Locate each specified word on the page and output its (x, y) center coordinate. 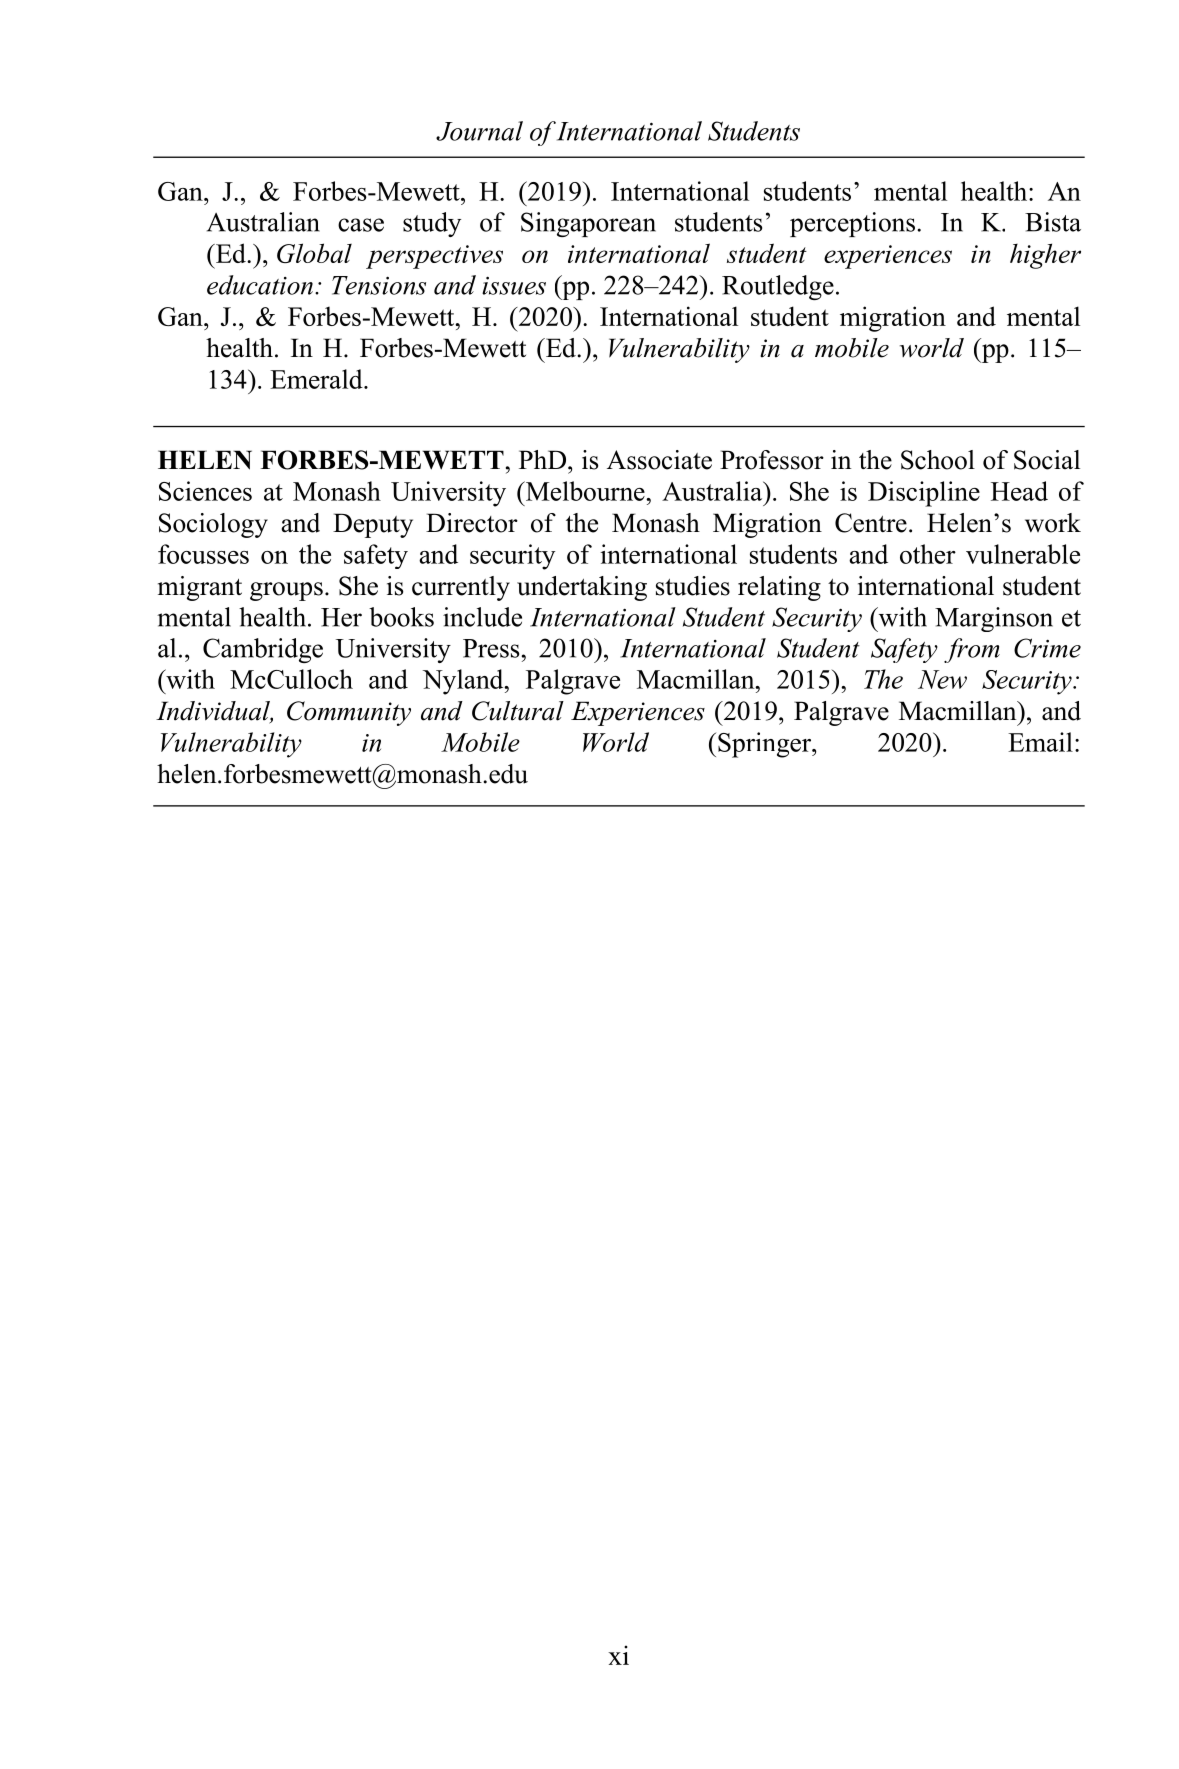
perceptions (852, 224)
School (938, 460)
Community (349, 713)
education (260, 285)
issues (514, 285)
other (928, 554)
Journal (479, 131)
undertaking (582, 588)
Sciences (205, 491)
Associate (659, 460)
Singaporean (588, 224)
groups (286, 591)
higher (1045, 256)
